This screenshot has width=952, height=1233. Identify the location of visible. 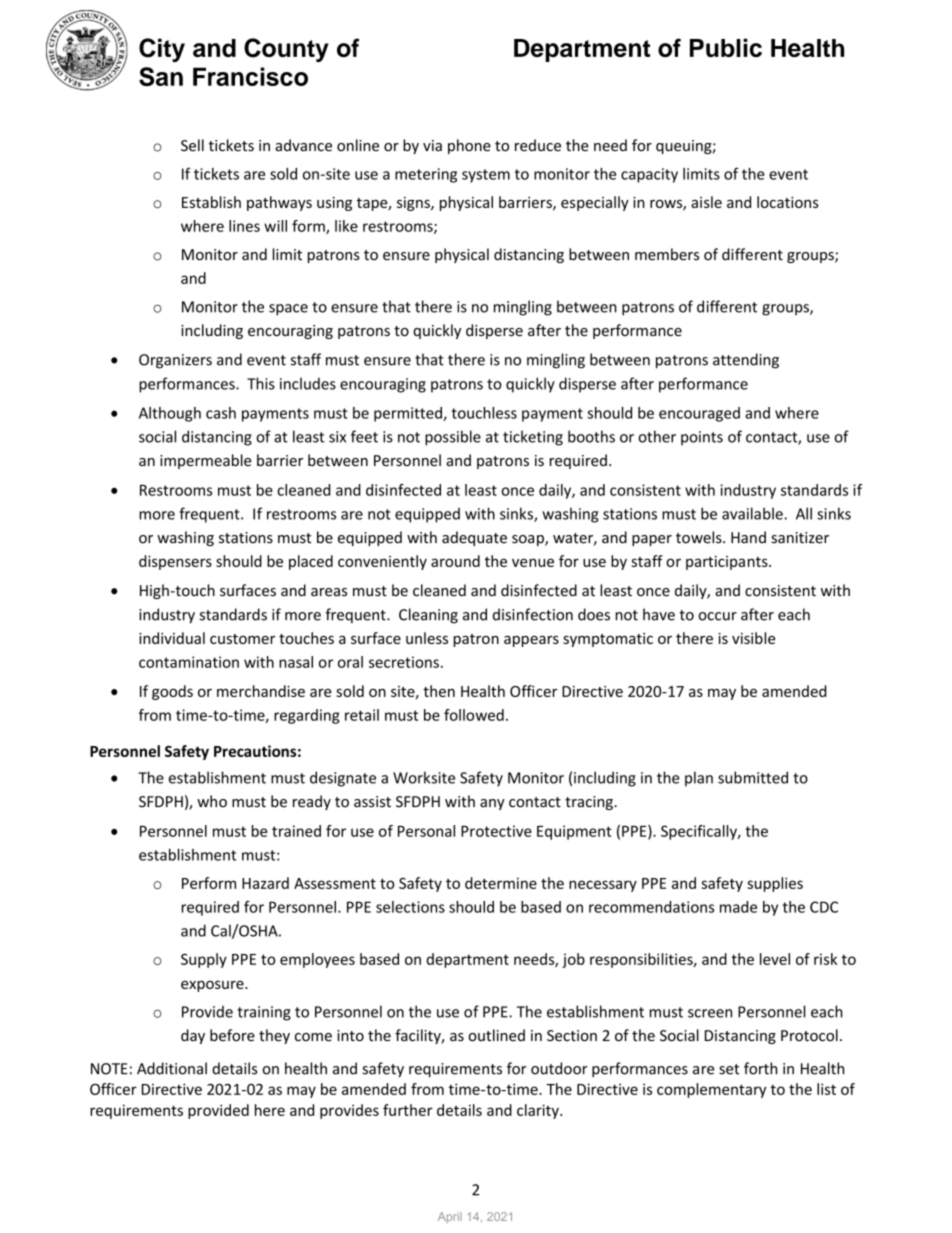
(753, 638).
